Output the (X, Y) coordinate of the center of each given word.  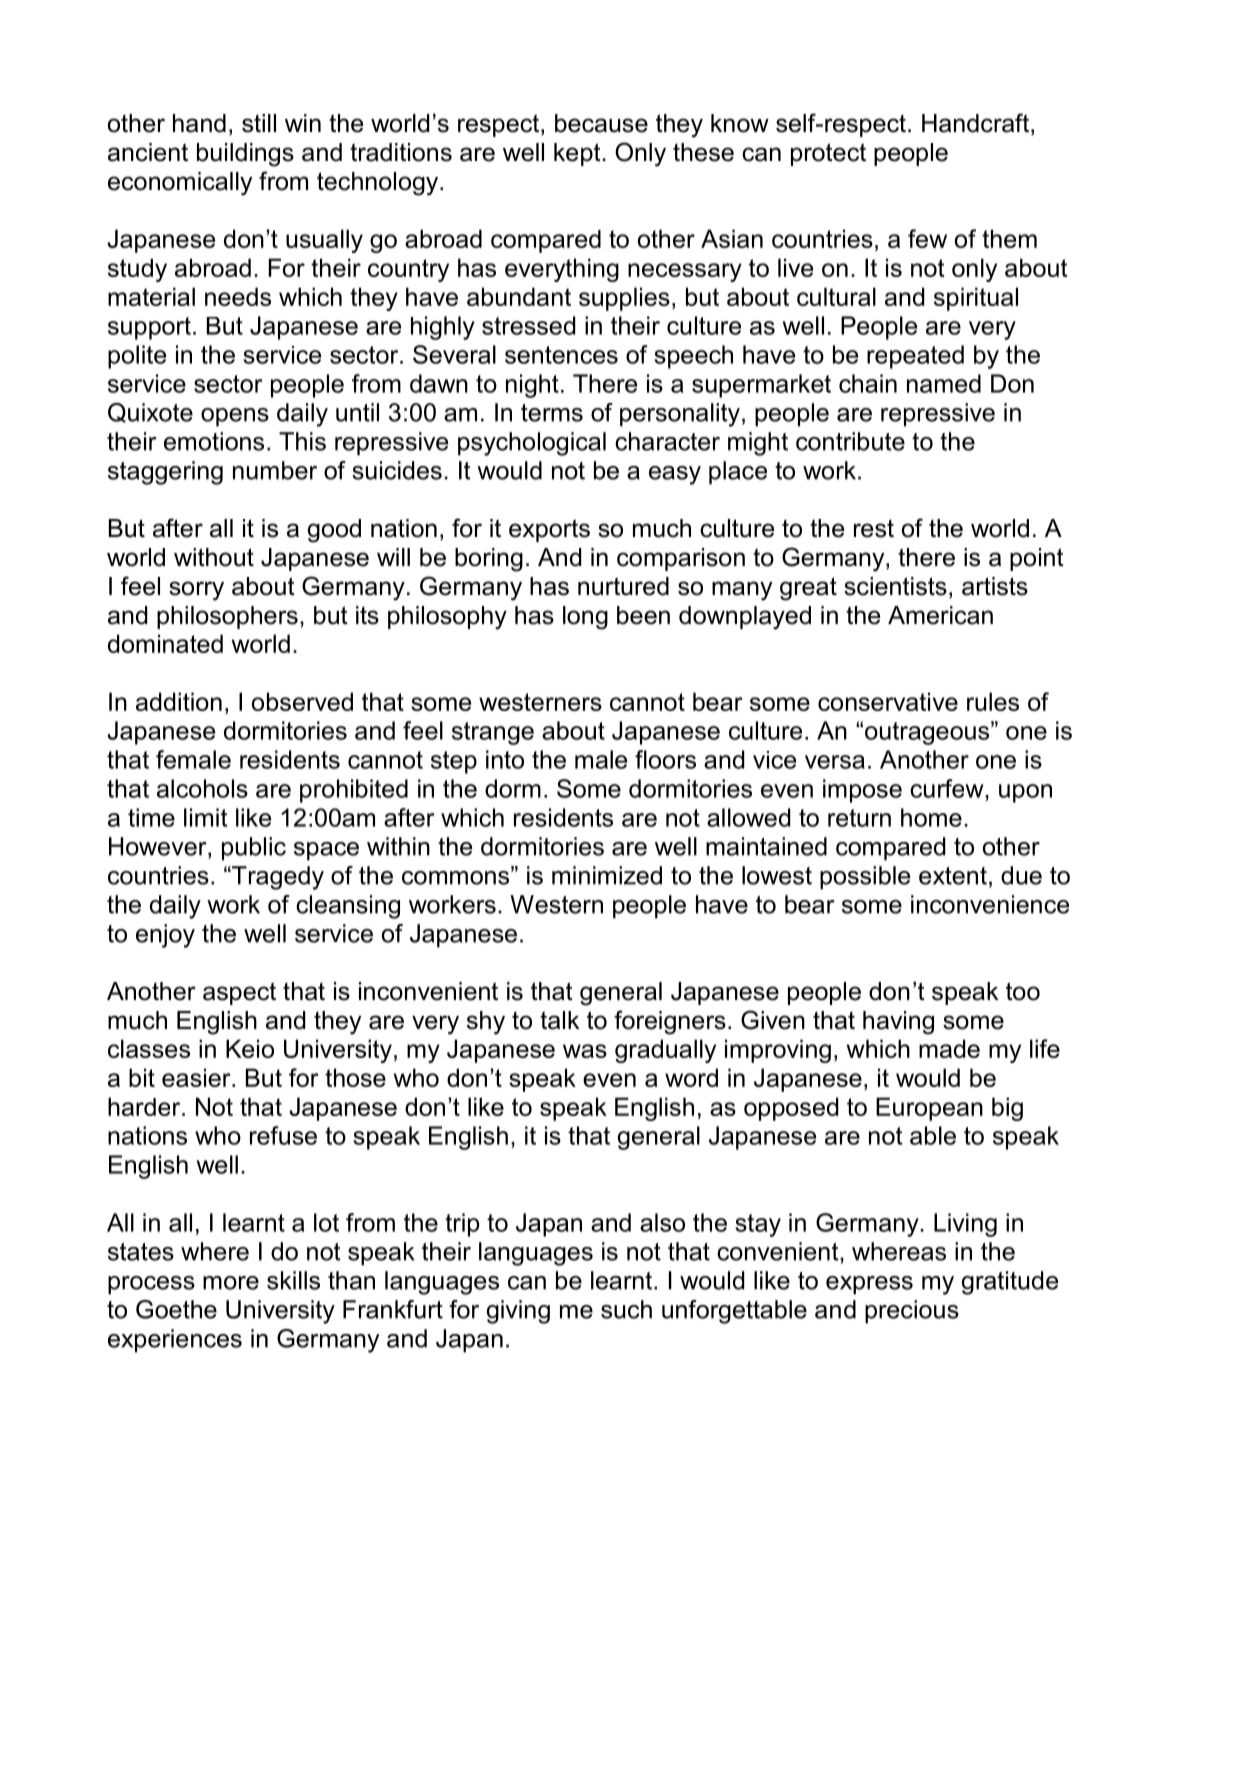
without (214, 557)
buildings (245, 155)
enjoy (165, 936)
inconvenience (990, 904)
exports (549, 530)
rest (874, 529)
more (231, 1283)
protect (828, 154)
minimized (607, 875)
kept (578, 154)
